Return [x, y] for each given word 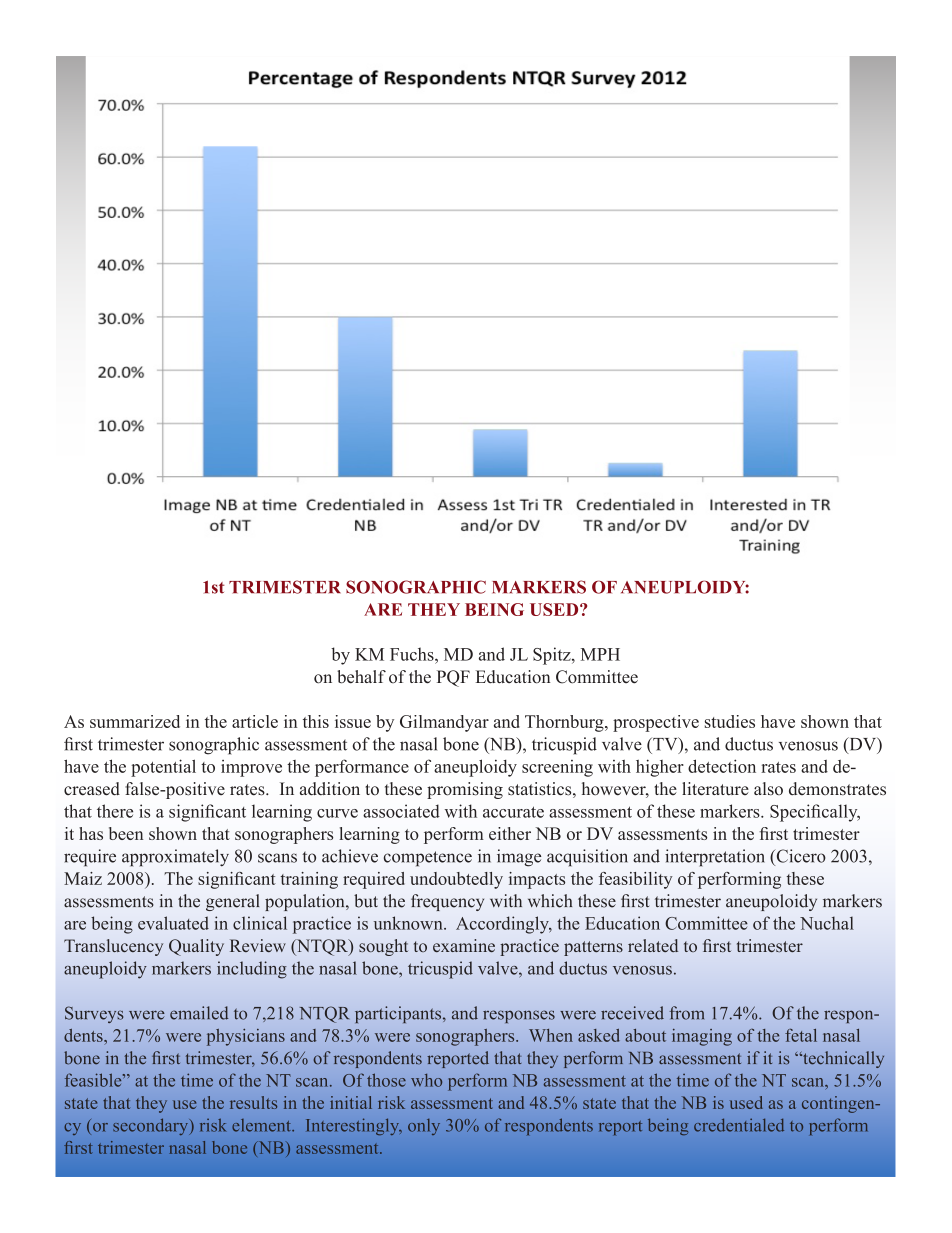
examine [464, 945]
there [115, 811]
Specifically [815, 813]
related [653, 945]
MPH [600, 654]
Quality [196, 947]
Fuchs [413, 654]
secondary [152, 1126]
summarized [135, 721]
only [424, 1127]
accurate [513, 812]
